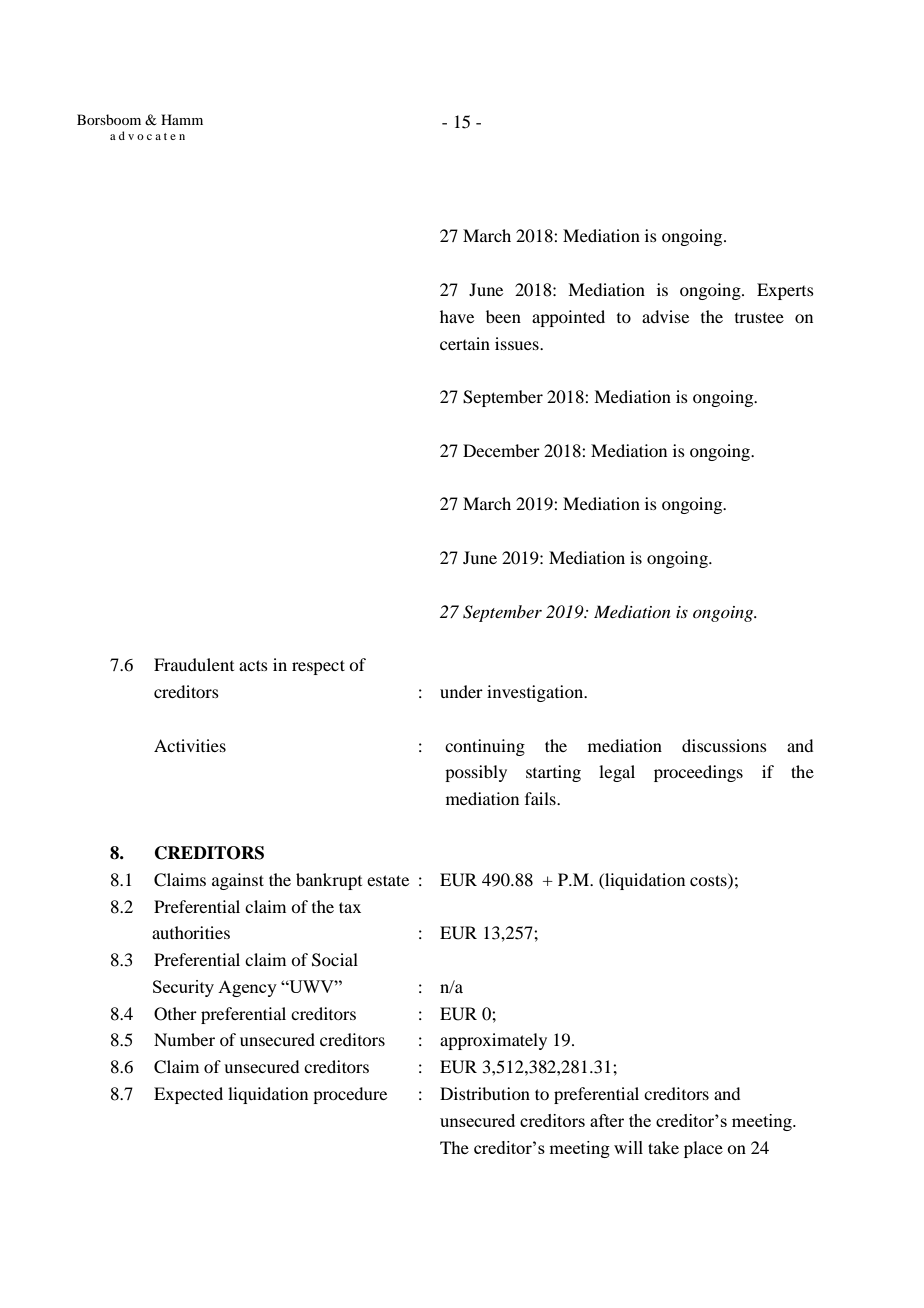  I want to click on been, so click(503, 316).
